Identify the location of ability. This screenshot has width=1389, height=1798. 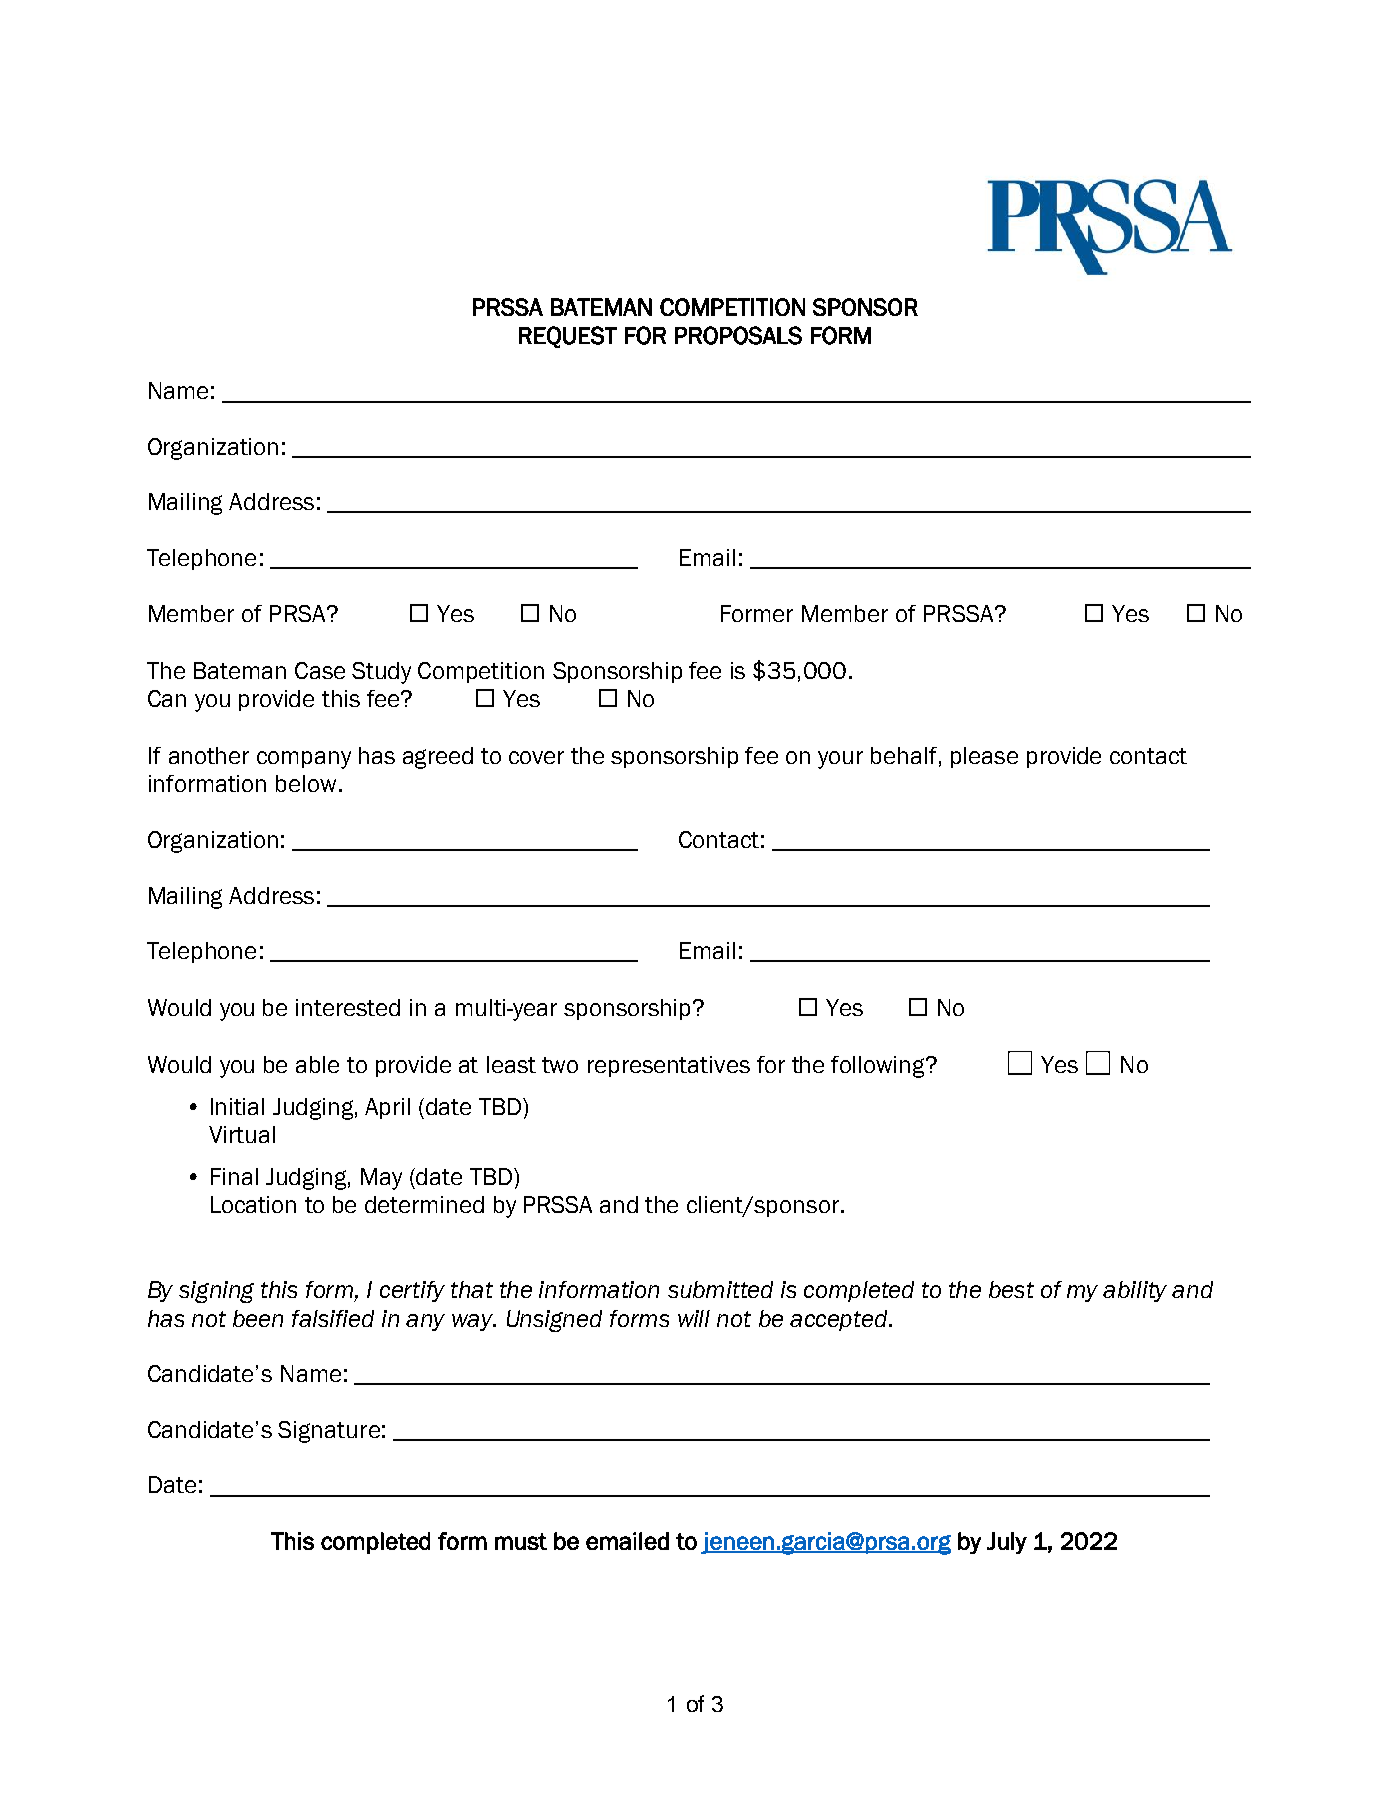
(1135, 1291).
